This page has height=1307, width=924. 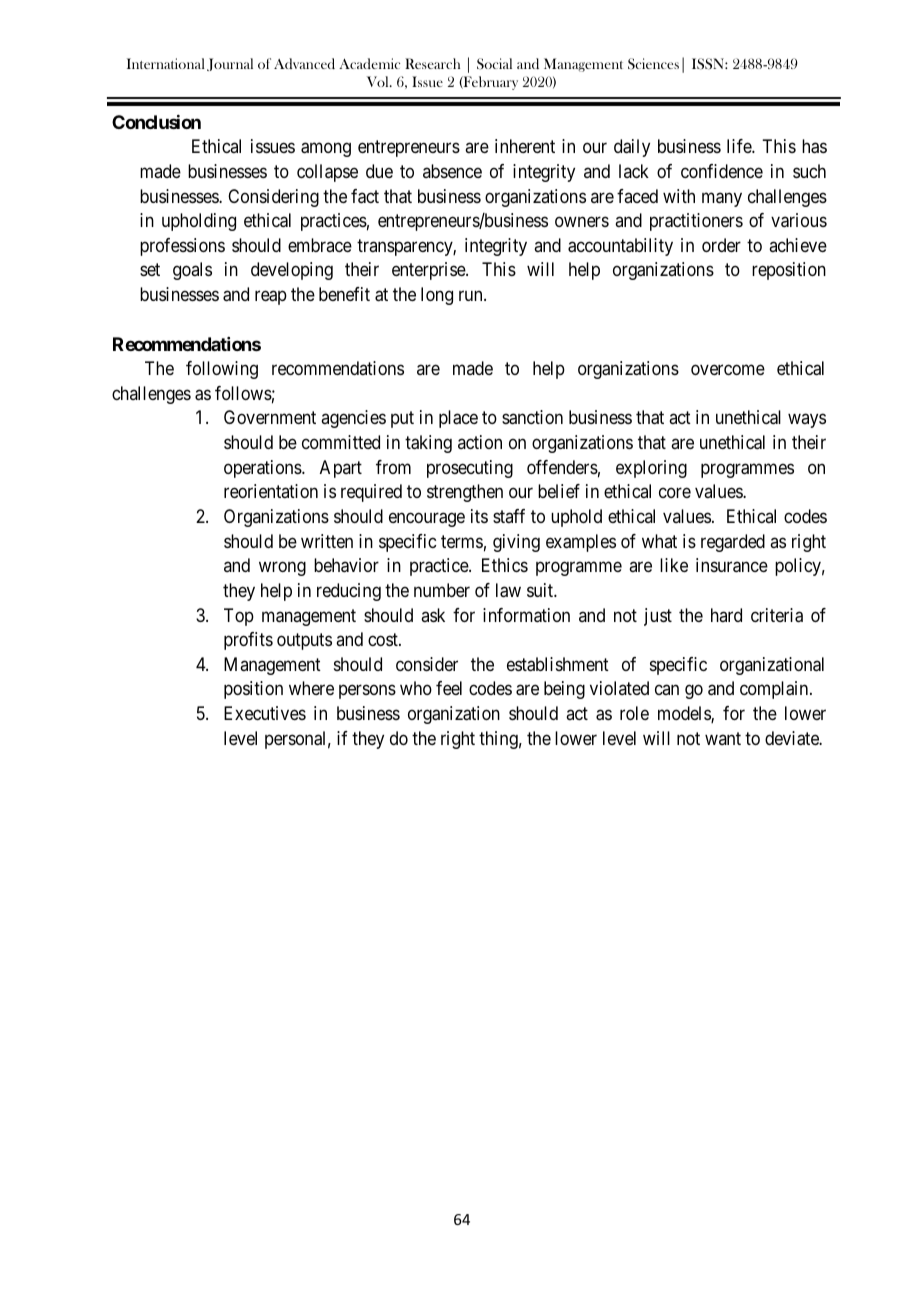 I want to click on Sciences, so click(x=653, y=64).
